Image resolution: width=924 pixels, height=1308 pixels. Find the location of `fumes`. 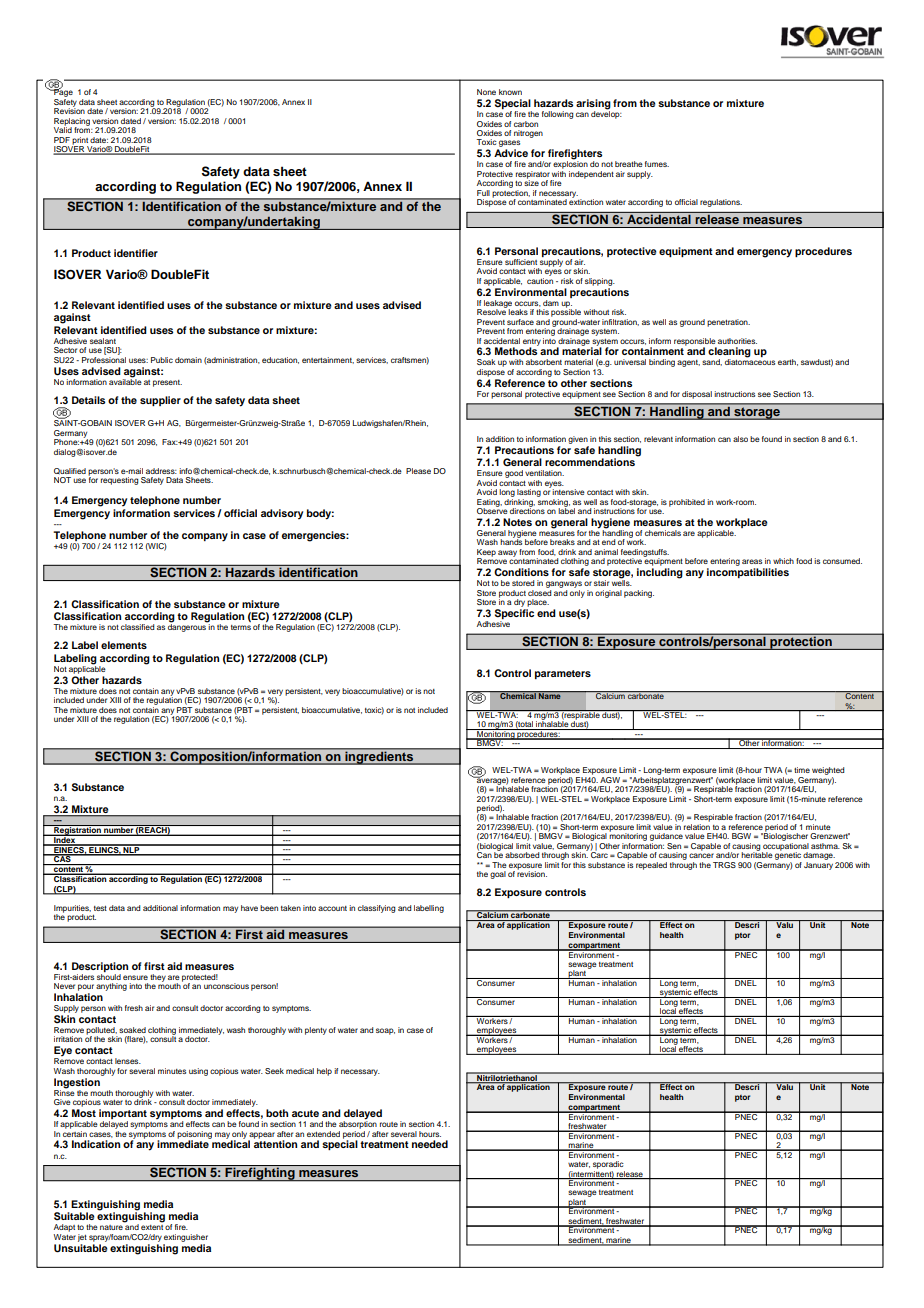

fumes is located at coordinates (657, 164).
